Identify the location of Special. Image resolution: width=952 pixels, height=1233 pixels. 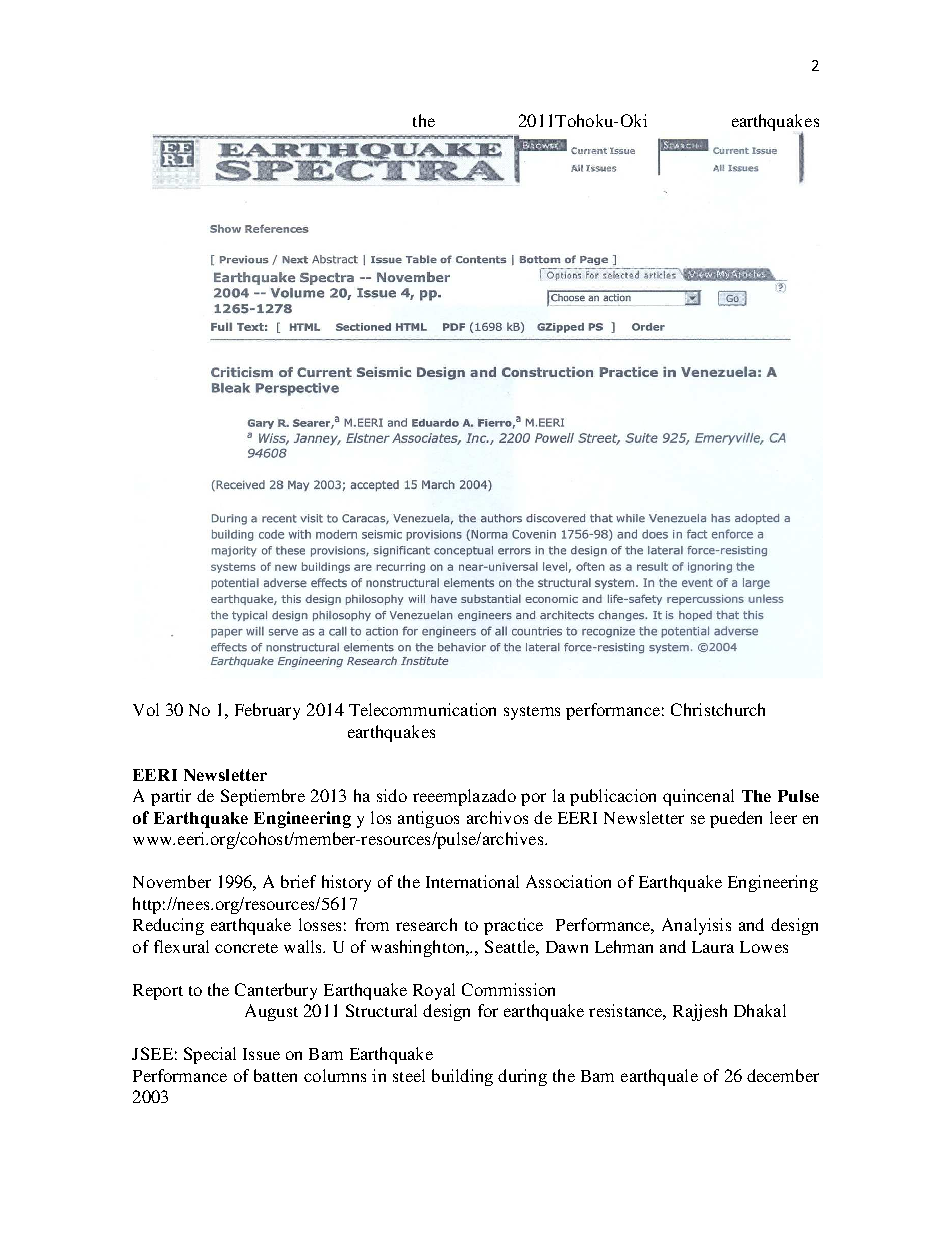
(210, 1055).
